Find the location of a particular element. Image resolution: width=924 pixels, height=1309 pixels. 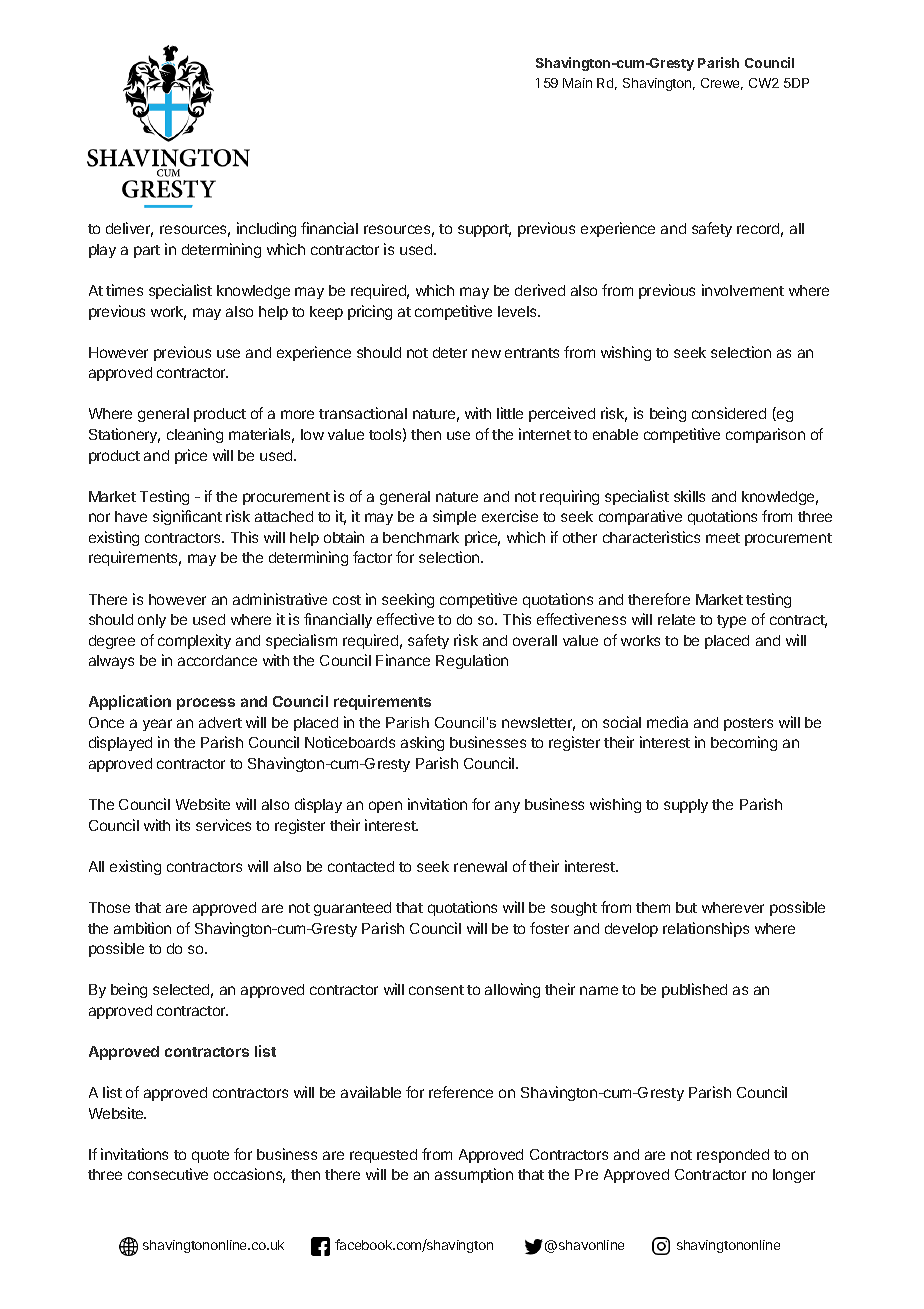

any is located at coordinates (507, 807).
